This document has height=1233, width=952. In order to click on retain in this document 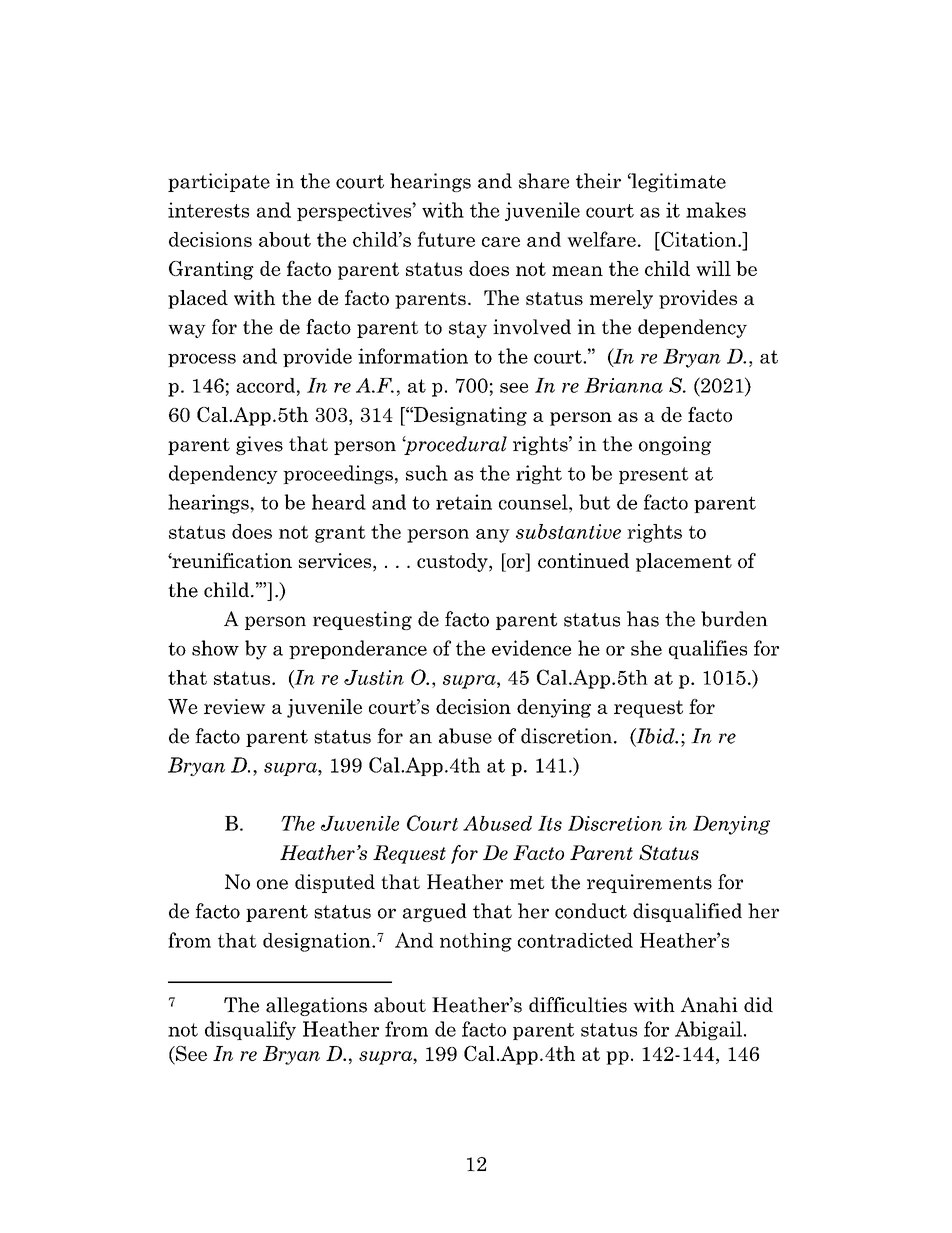, I will do `click(464, 502)`.
